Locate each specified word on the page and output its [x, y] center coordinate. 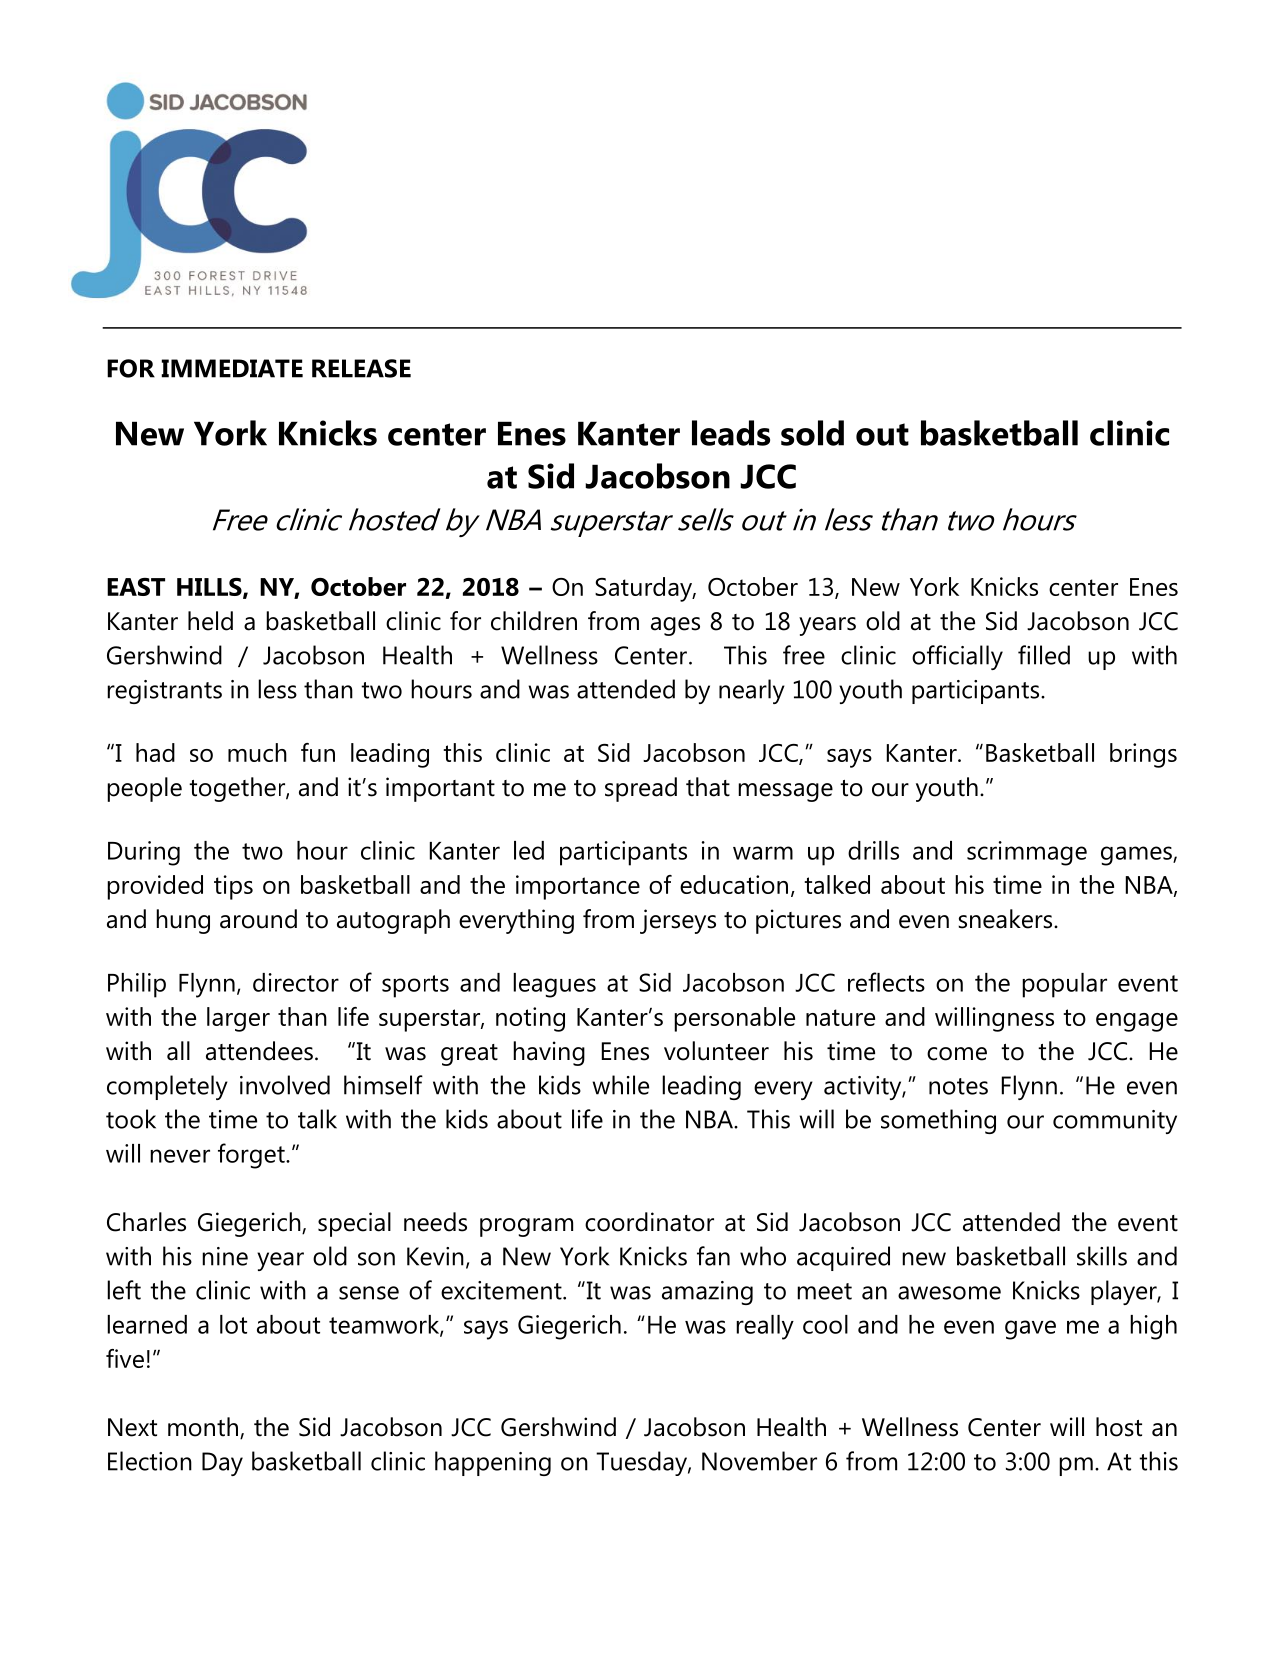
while [620, 1085]
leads [731, 433]
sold [812, 433]
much [257, 752]
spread [641, 789]
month [203, 1427]
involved [285, 1085]
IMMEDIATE [232, 368]
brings [1143, 755]
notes [958, 1086]
